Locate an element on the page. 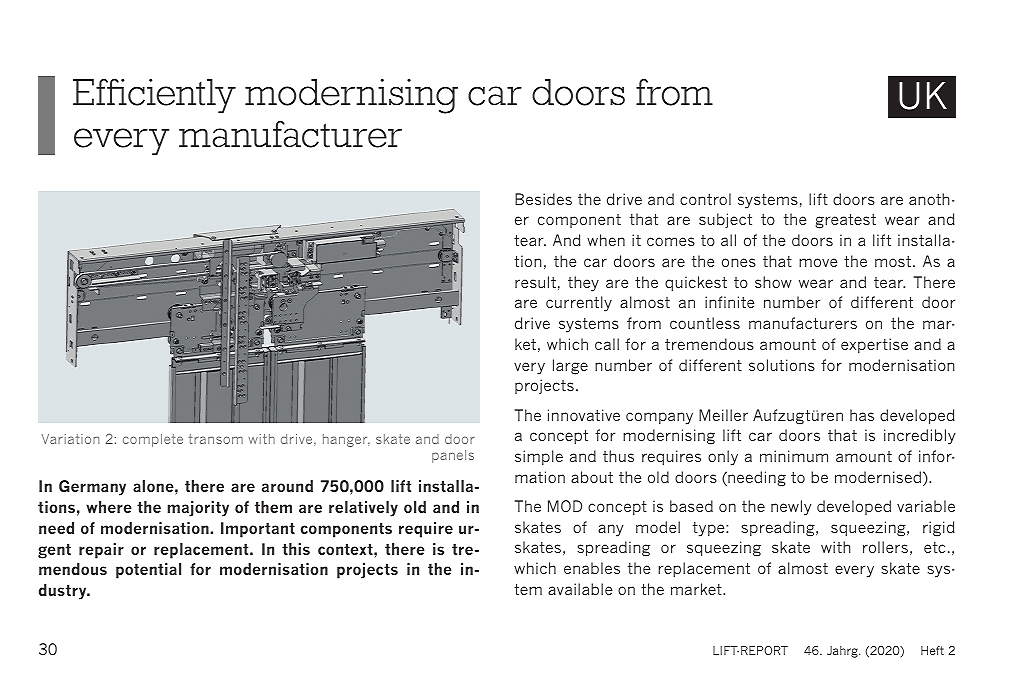 Image resolution: width=1030 pixels, height=696 pixels. Efficiently is located at coordinates (154, 95).
